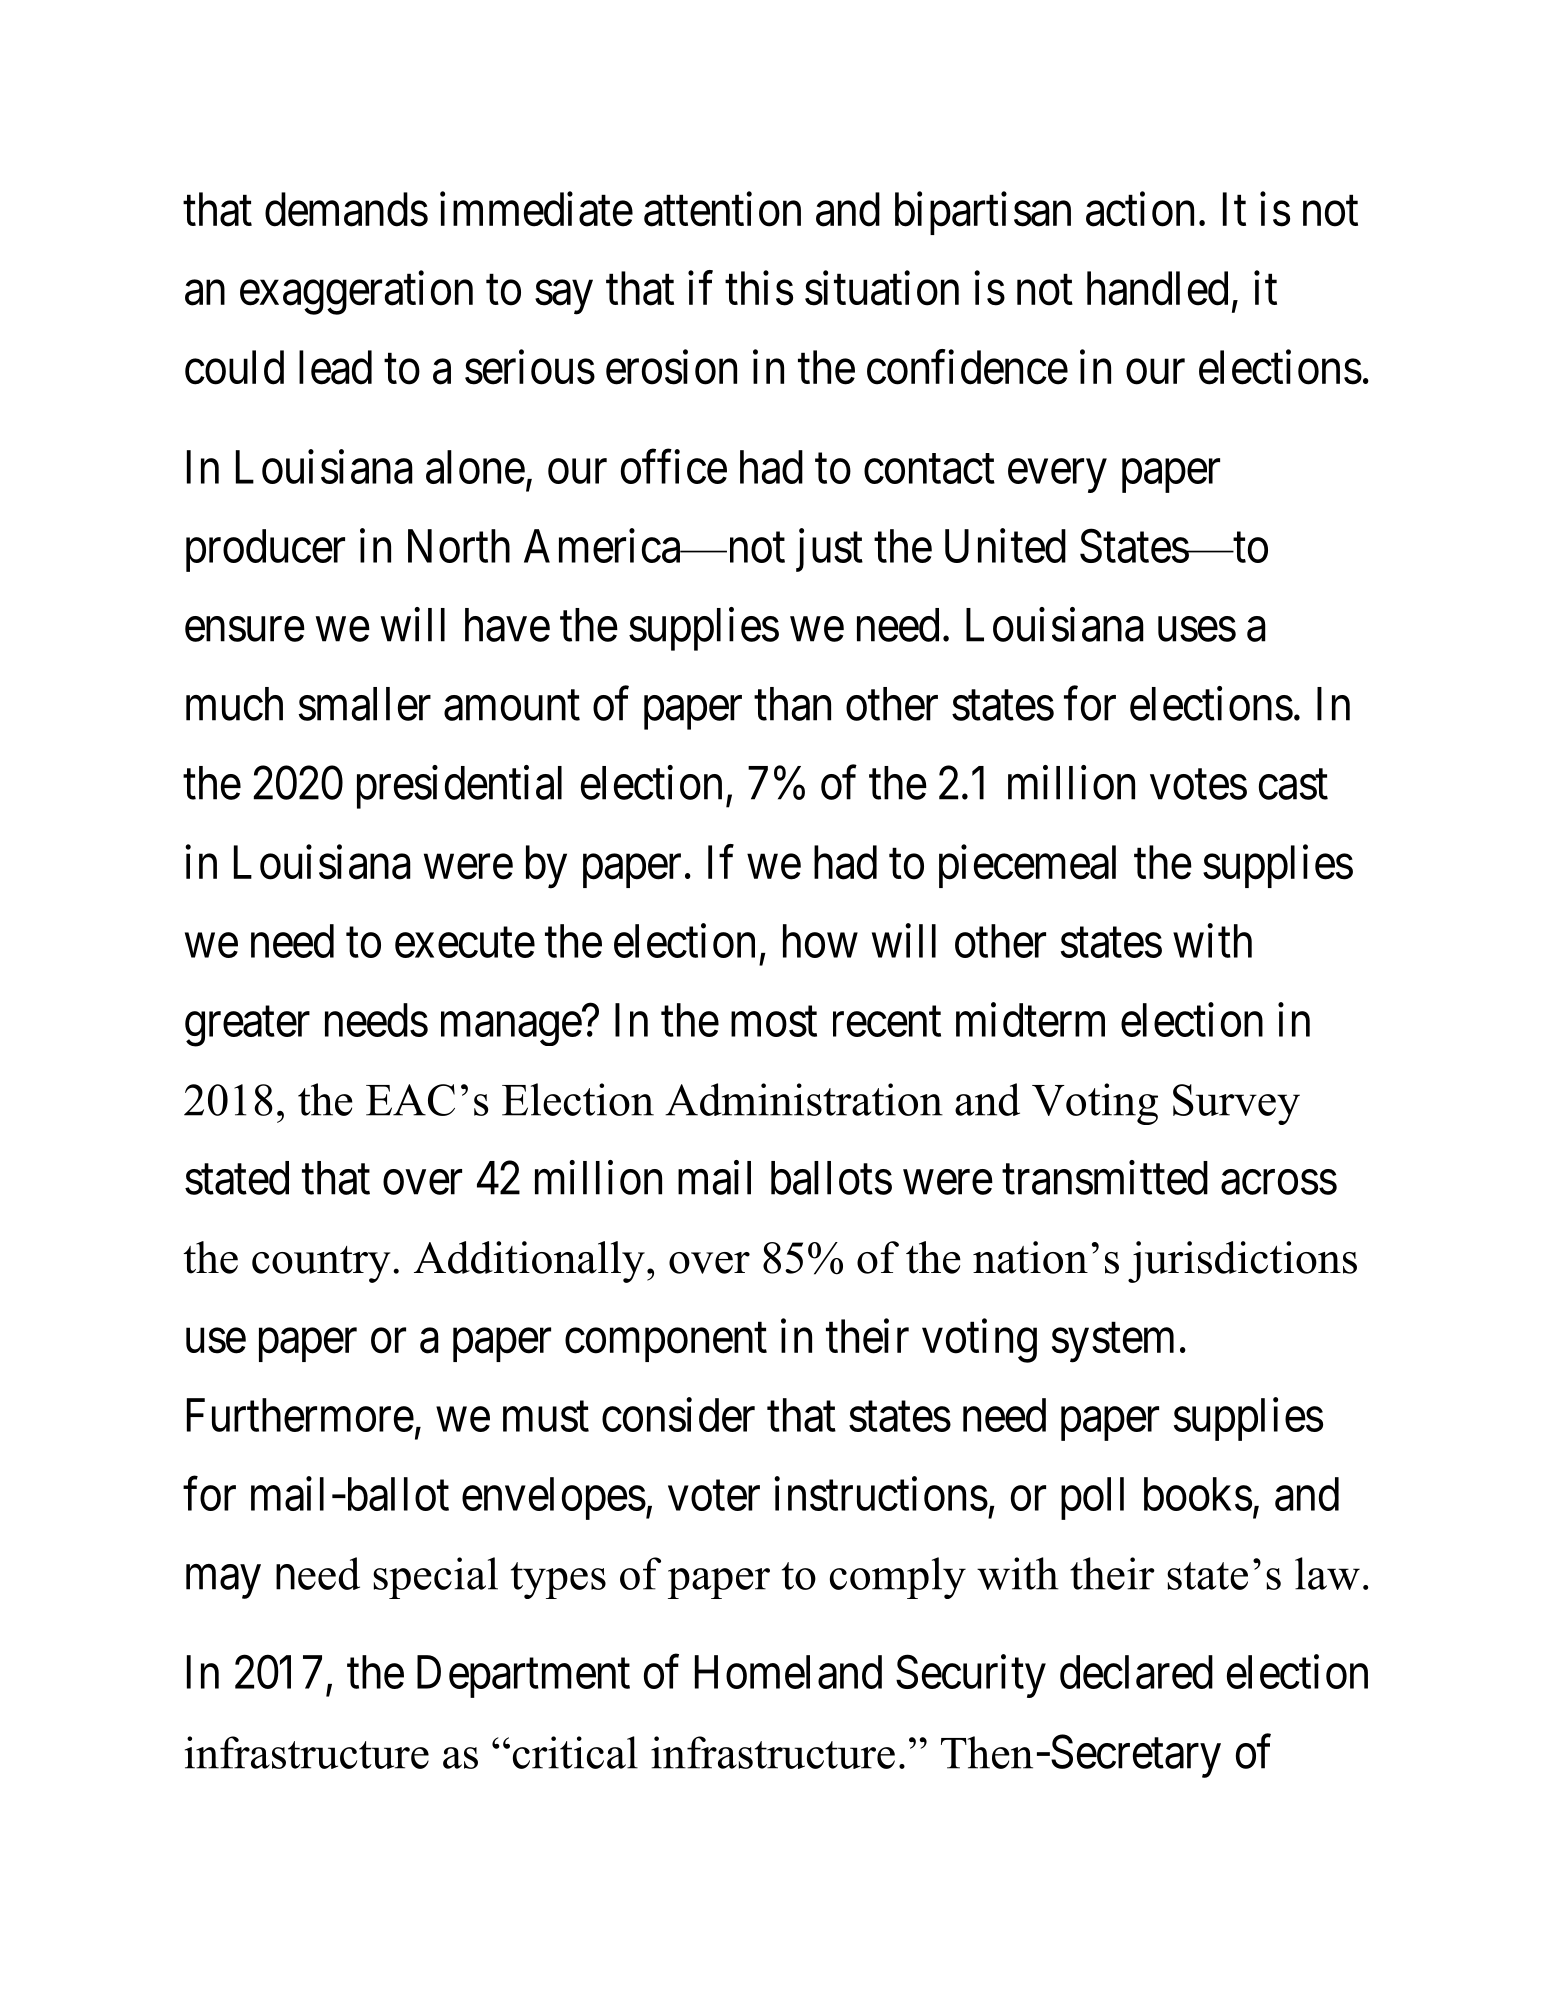  What do you see at coordinates (792, 704) in the screenshot?
I see `than` at bounding box center [792, 704].
